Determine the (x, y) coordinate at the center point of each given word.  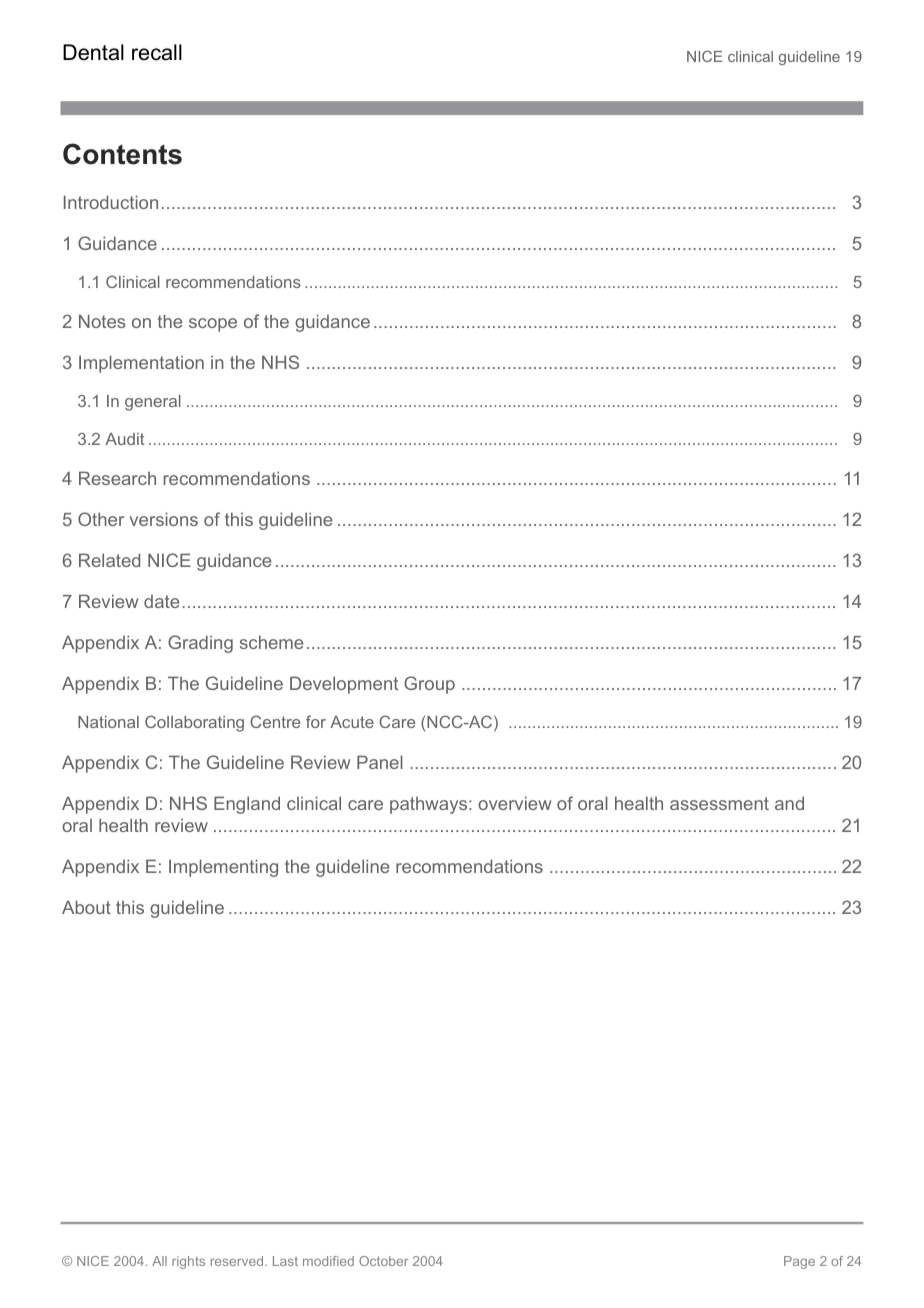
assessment (719, 803)
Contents (122, 154)
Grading (200, 644)
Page (799, 1262)
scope (213, 325)
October (384, 1261)
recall (157, 52)
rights (188, 1262)
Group (429, 685)
